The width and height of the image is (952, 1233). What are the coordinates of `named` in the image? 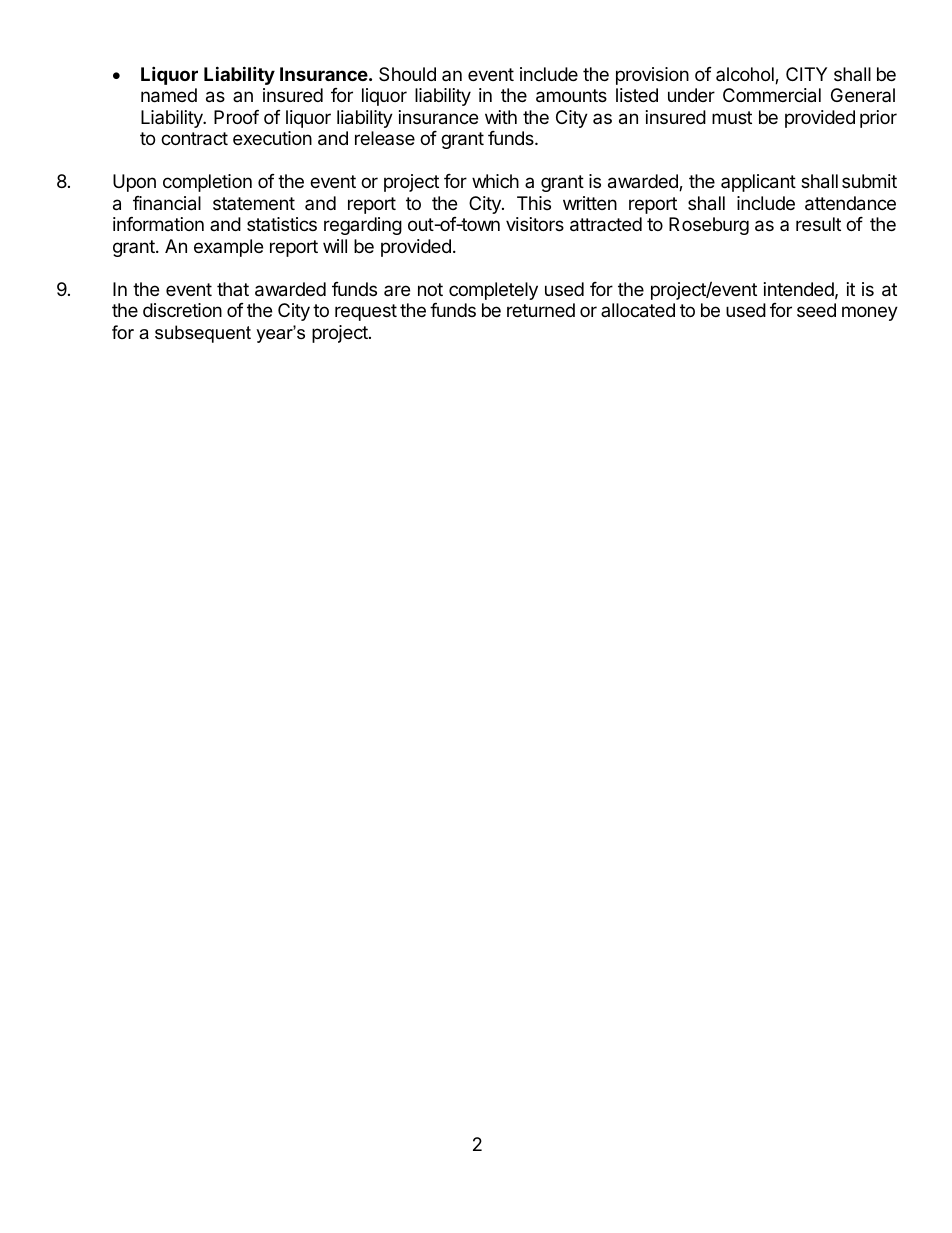 It's located at (169, 95).
